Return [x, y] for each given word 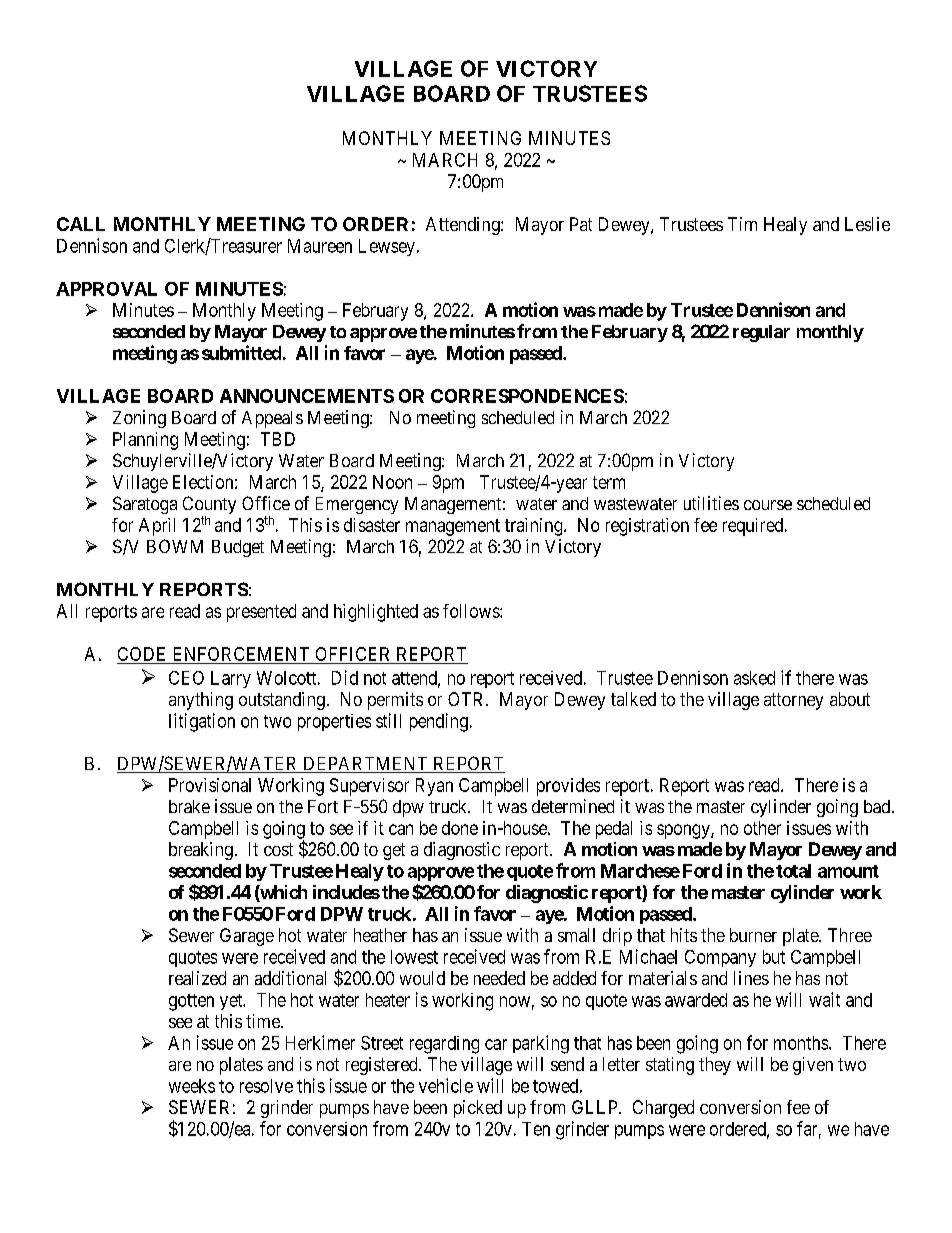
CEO [186, 678]
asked [754, 678]
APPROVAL [106, 289]
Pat [581, 224]
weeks [192, 1086]
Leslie [867, 224]
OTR [467, 699]
